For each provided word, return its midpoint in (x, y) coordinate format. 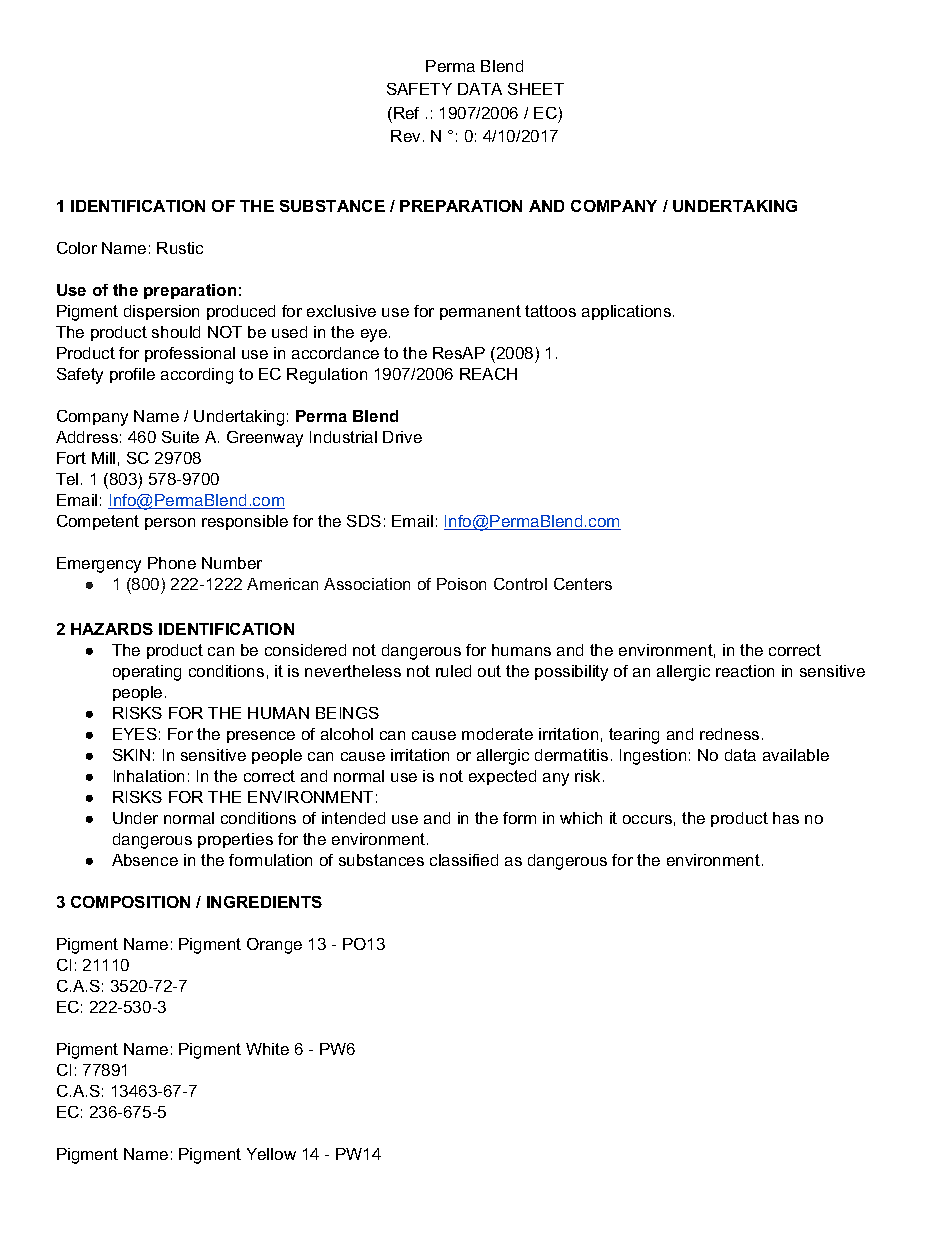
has (786, 818)
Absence (145, 860)
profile (132, 375)
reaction (745, 671)
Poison (461, 584)
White (267, 1049)
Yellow (271, 1154)
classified (464, 860)
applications (628, 312)
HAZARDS (112, 629)
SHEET (536, 89)
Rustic (180, 248)
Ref (406, 113)
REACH (488, 374)
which (581, 818)
